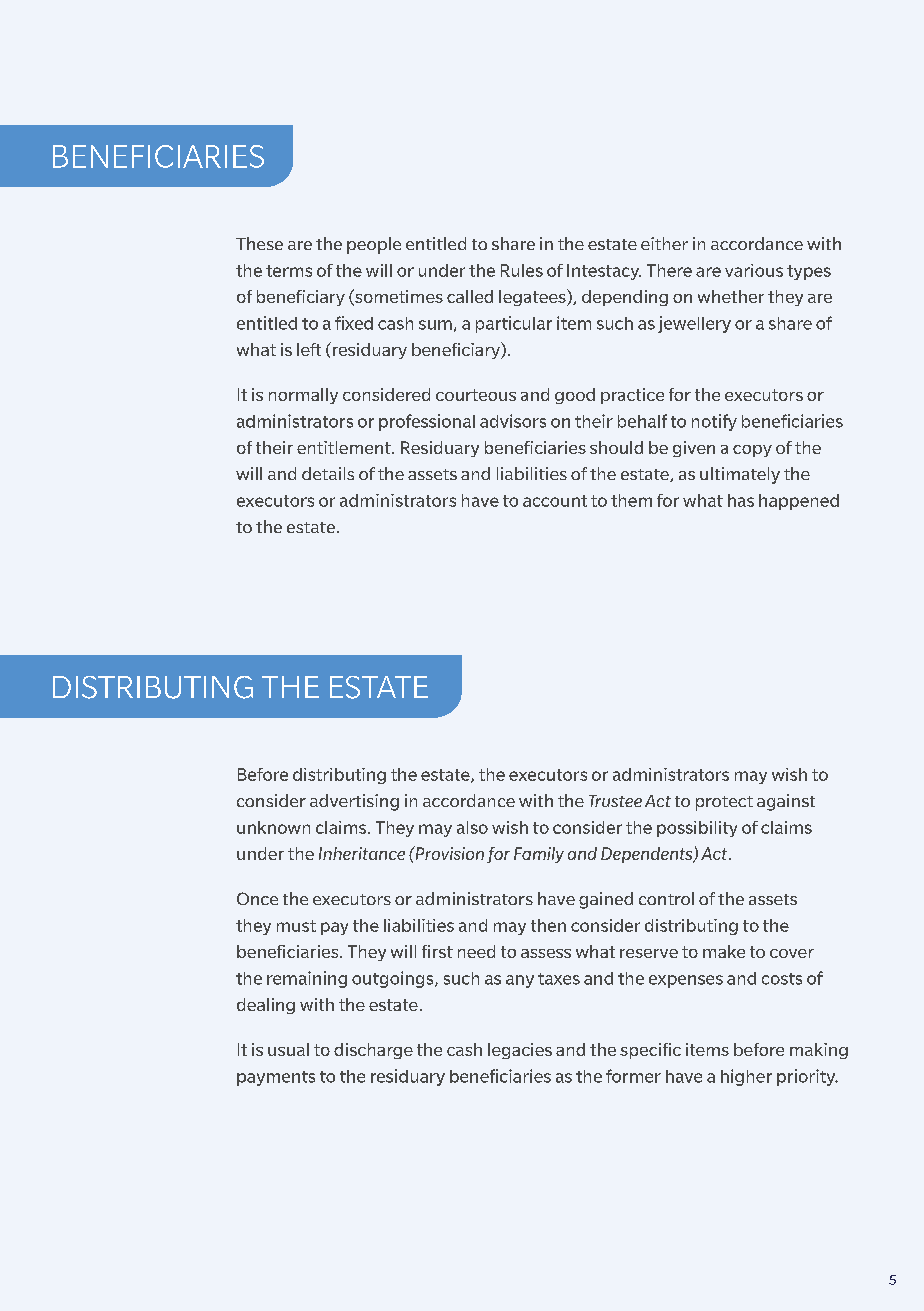 This screenshot has width=924, height=1311. I want to click on against, so click(786, 802).
